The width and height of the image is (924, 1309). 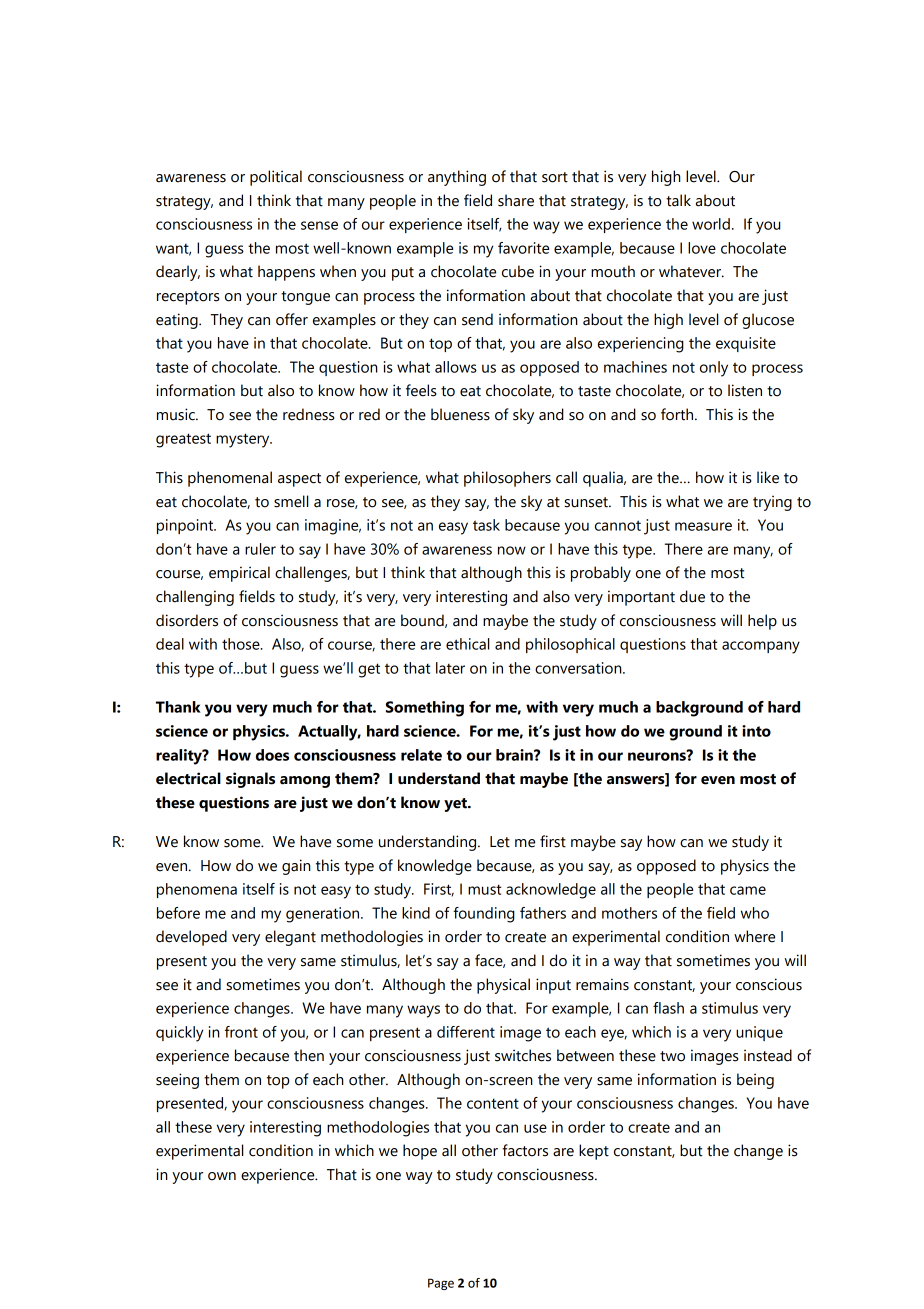 I want to click on world, so click(x=711, y=224).
